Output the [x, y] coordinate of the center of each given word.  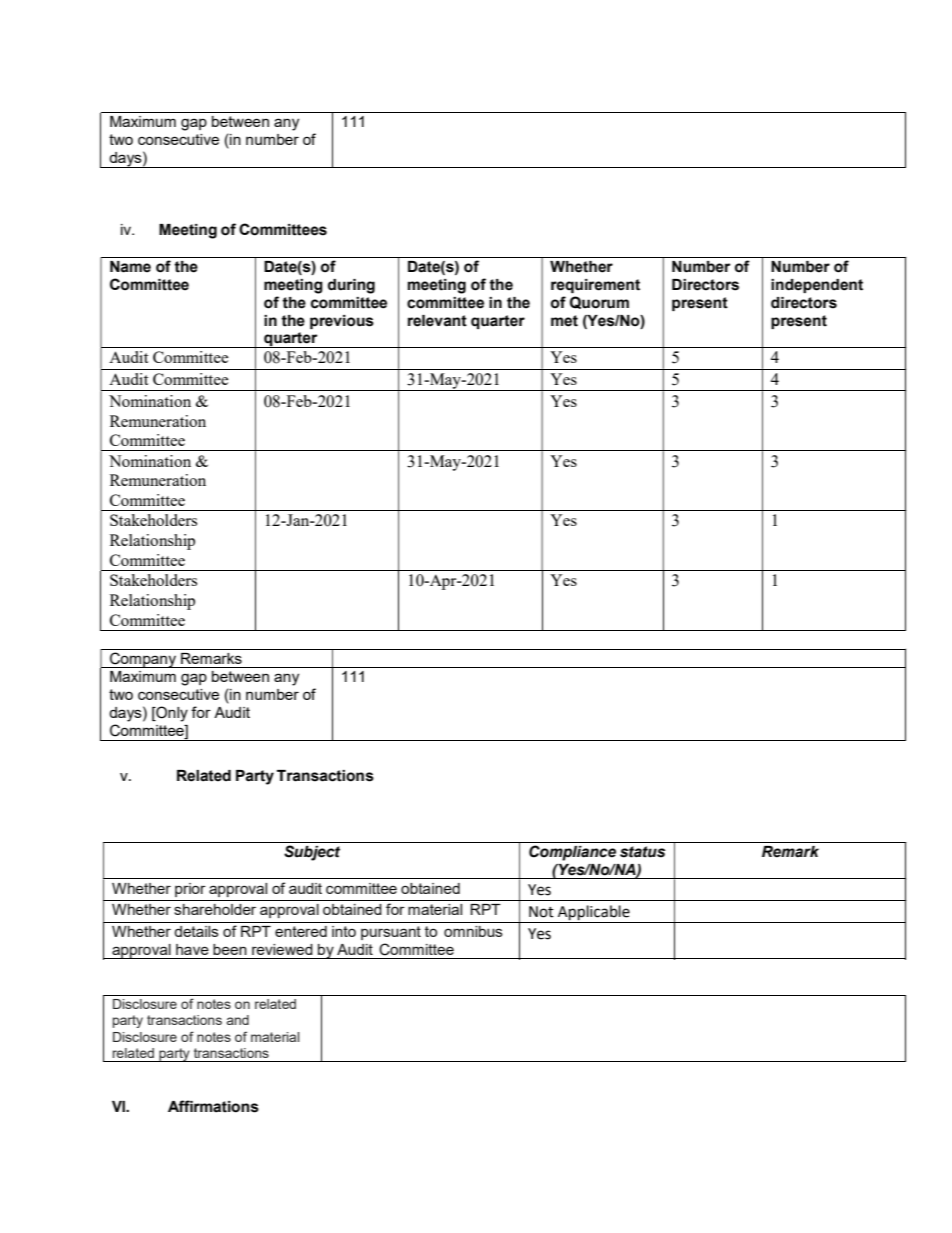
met [564, 321]
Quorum [599, 302]
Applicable [594, 914]
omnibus [473, 931]
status [642, 852]
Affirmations [213, 1106]
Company [143, 660]
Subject [312, 853]
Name [130, 267]
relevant [437, 321]
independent [817, 286]
